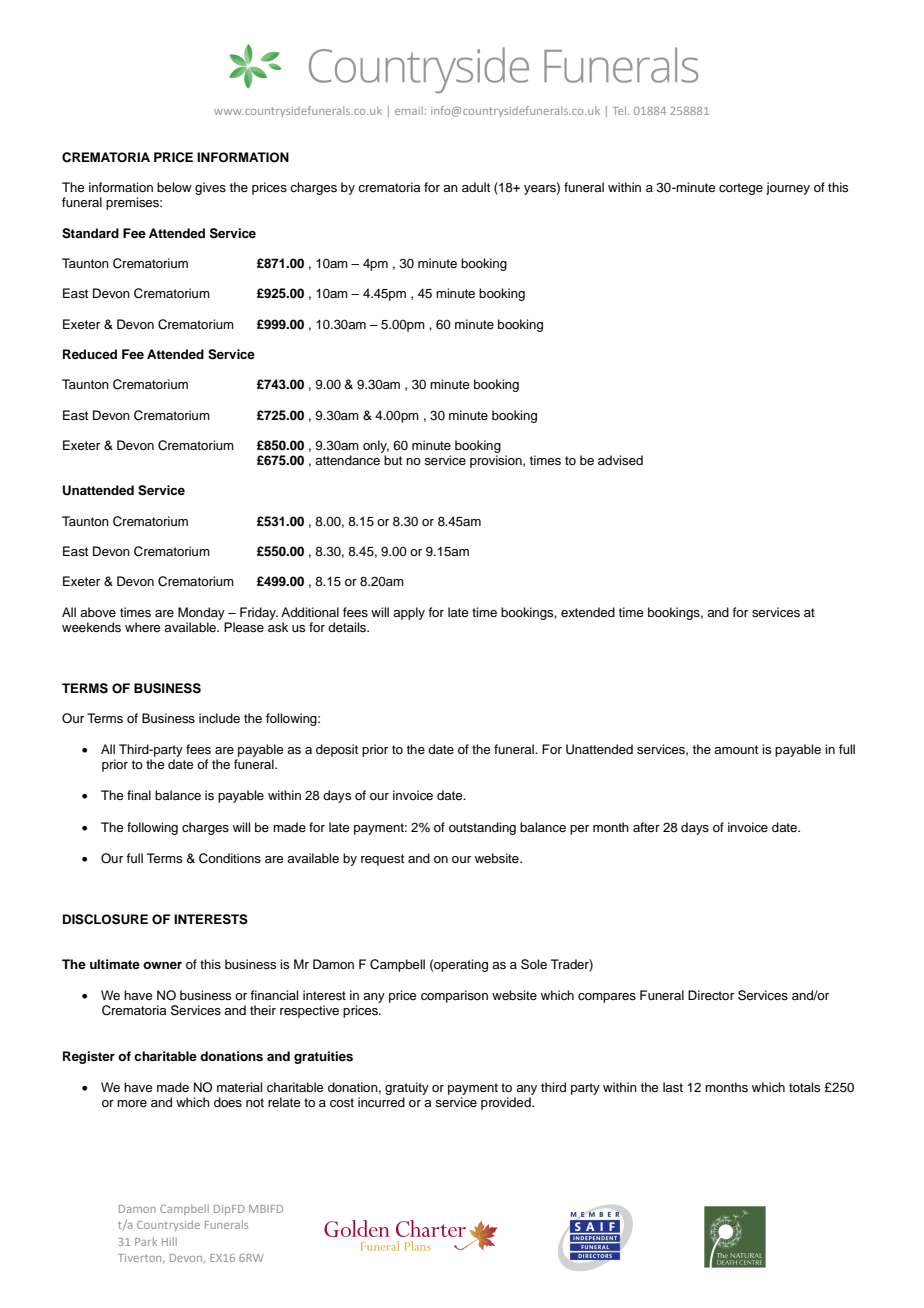 This image has height=1308, width=924. Describe the element at coordinates (230, 858) in the image. I see `Conditions` at that location.
